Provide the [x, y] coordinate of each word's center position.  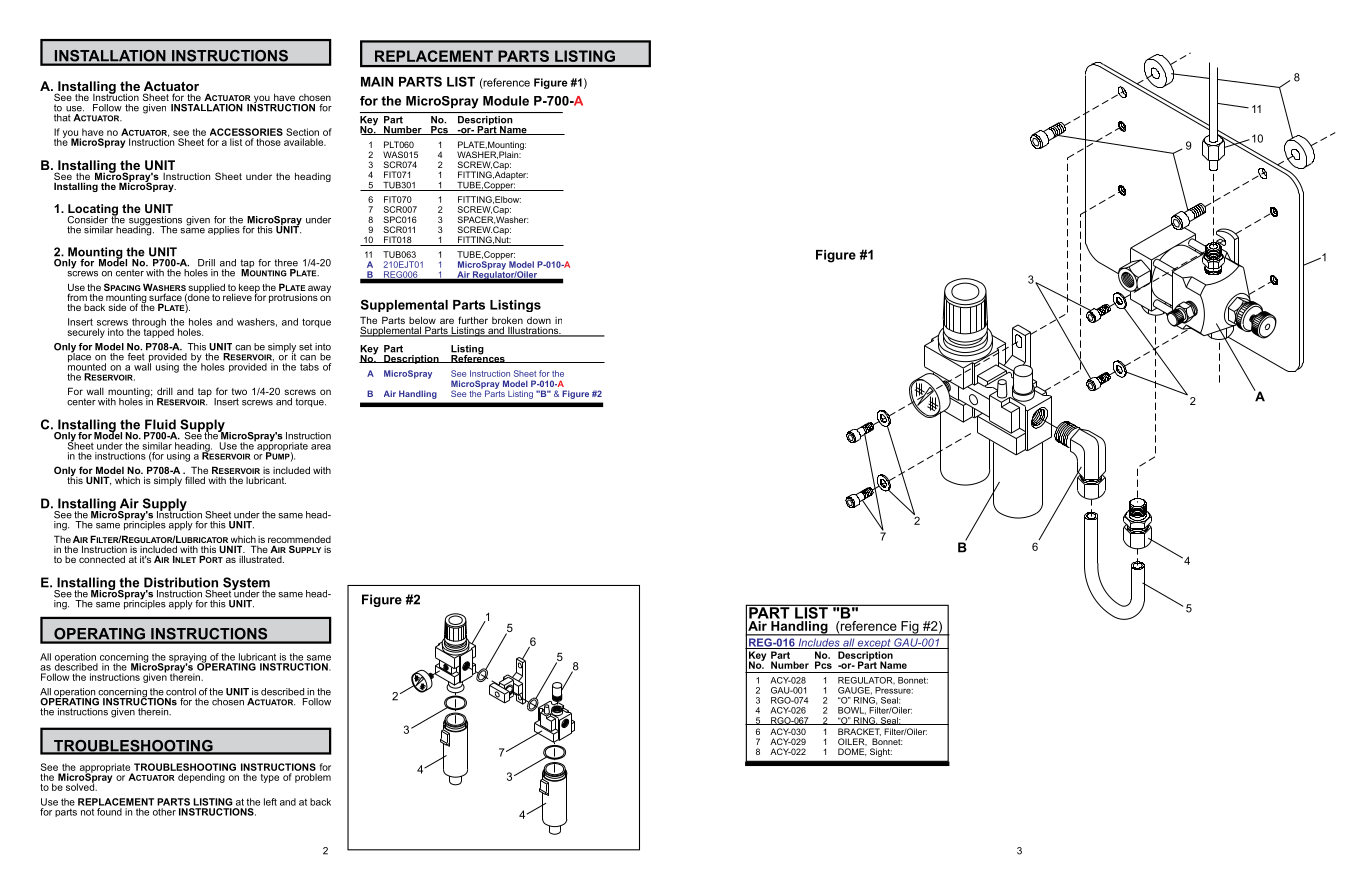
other [164, 812]
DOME [852, 752]
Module [506, 101]
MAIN [377, 82]
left [270, 802]
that [62, 118]
